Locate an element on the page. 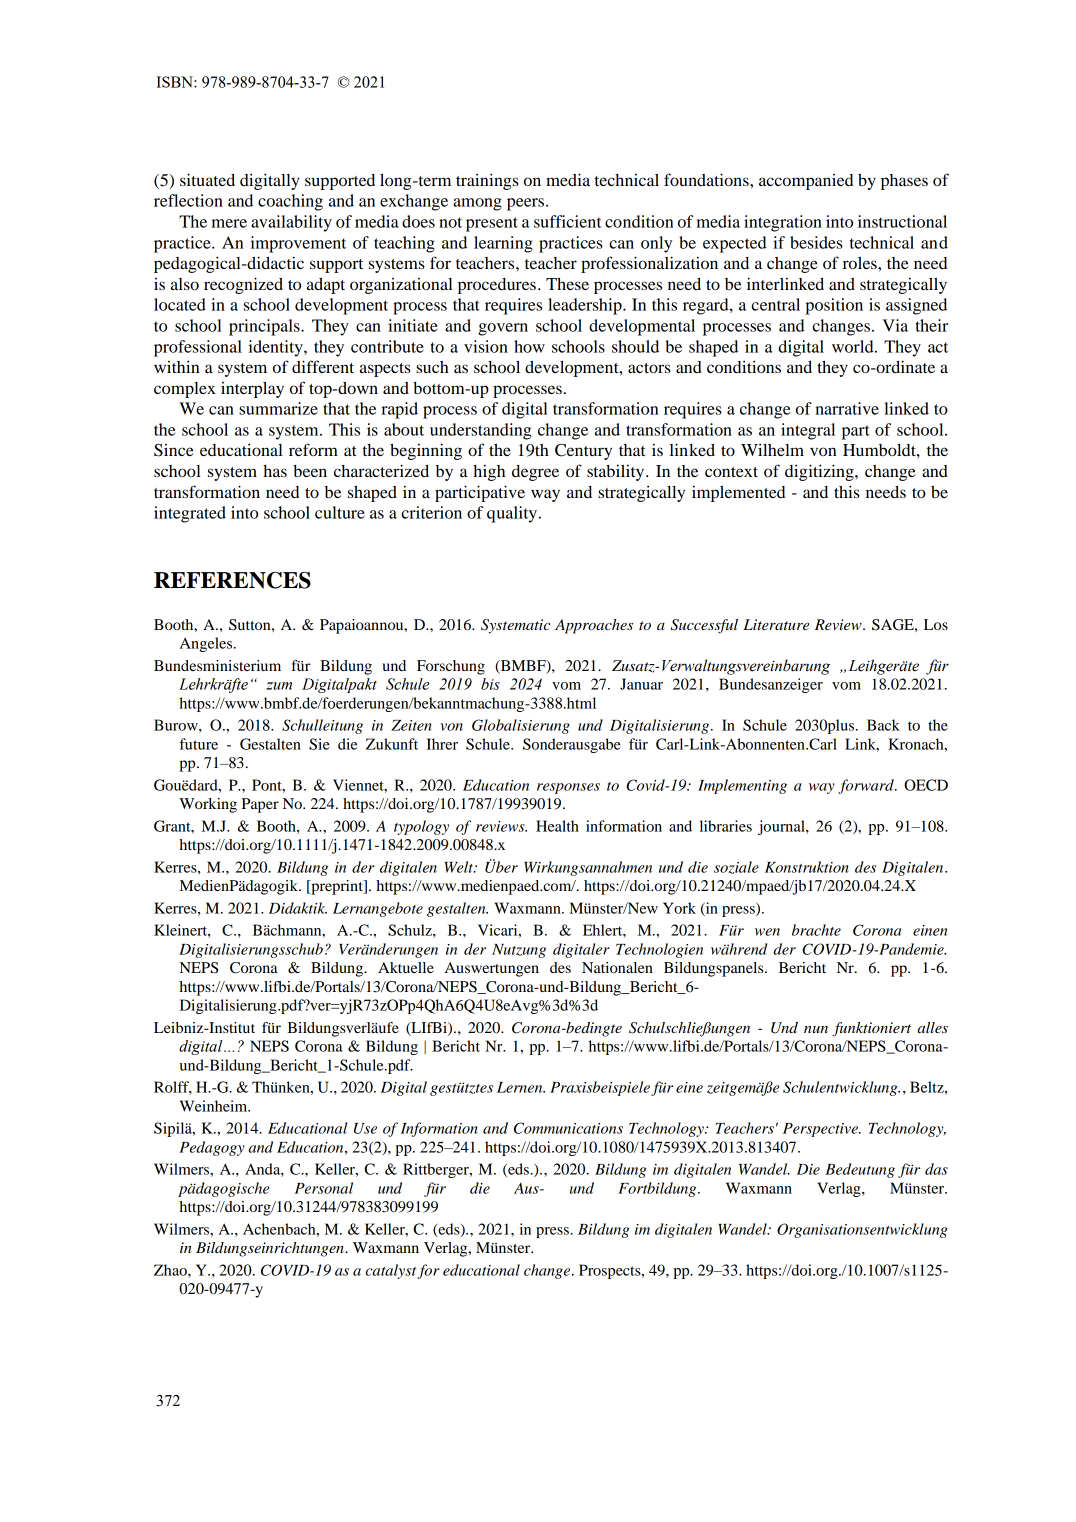 This page has width=1076, height=1522. Paper is located at coordinates (260, 805).
